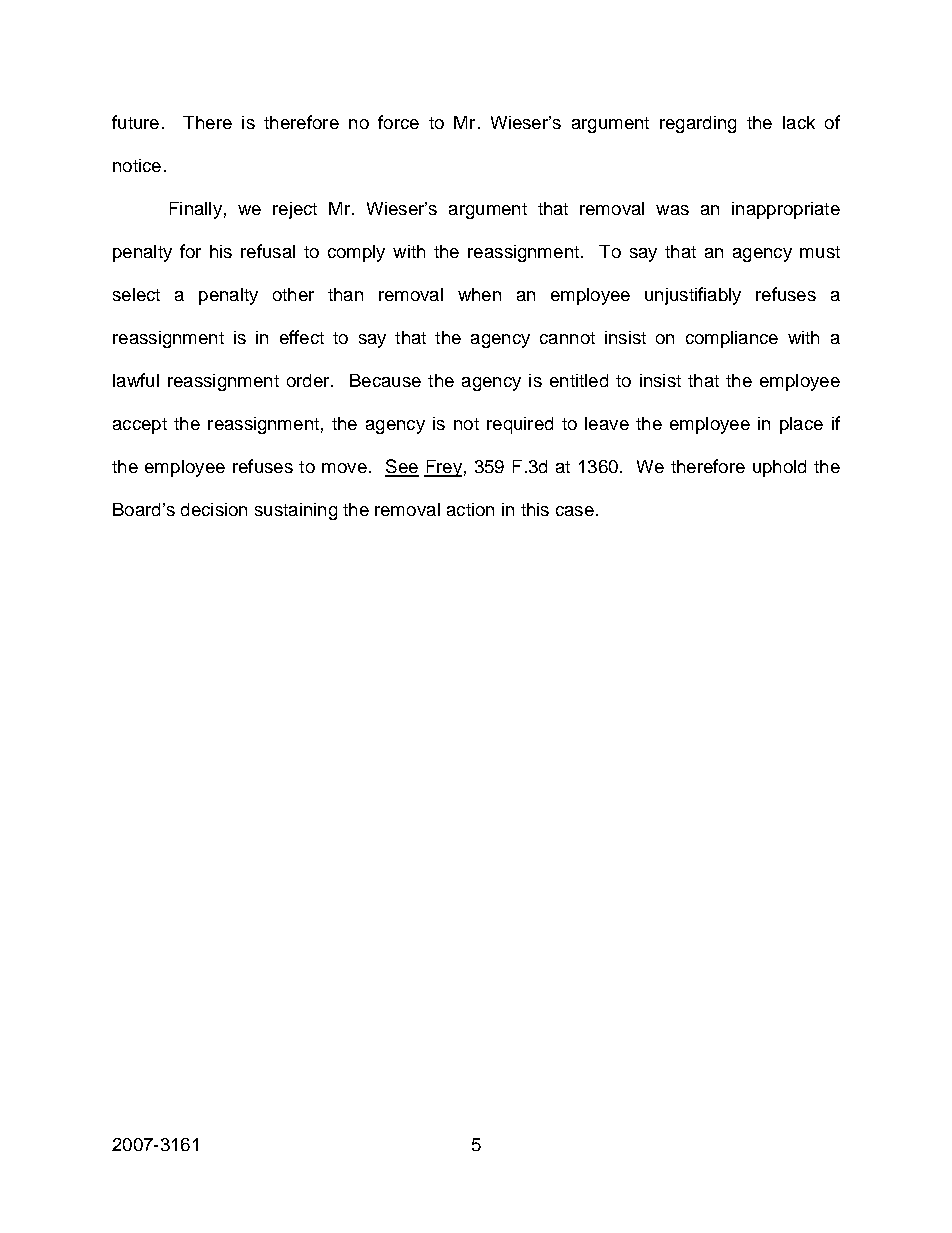 The image size is (952, 1233). What do you see at coordinates (698, 124) in the document?
I see `regarding` at bounding box center [698, 124].
